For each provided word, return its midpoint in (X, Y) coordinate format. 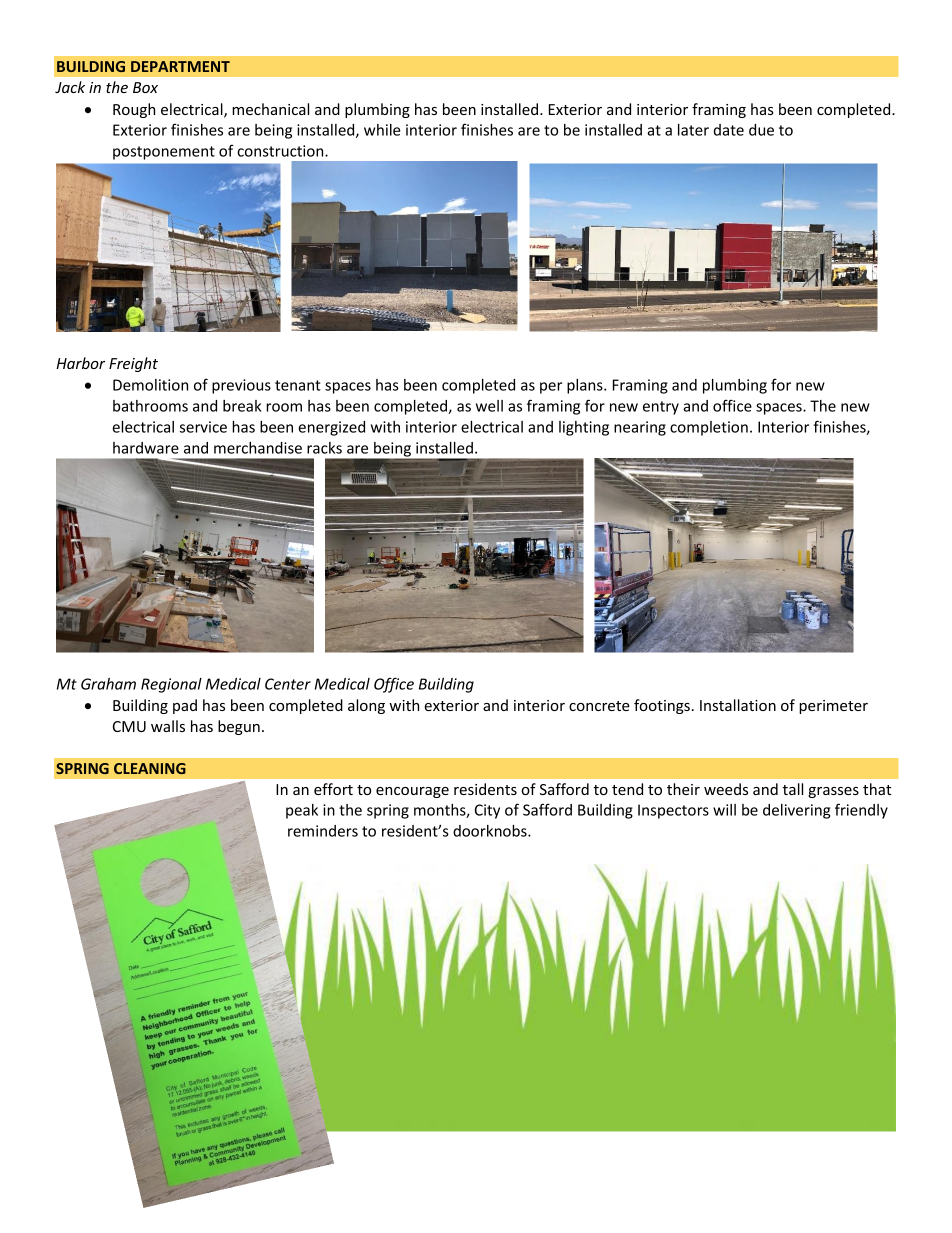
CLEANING (150, 768)
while (382, 130)
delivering (796, 811)
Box (145, 87)
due (761, 130)
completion (709, 428)
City (487, 811)
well (489, 406)
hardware (146, 448)
